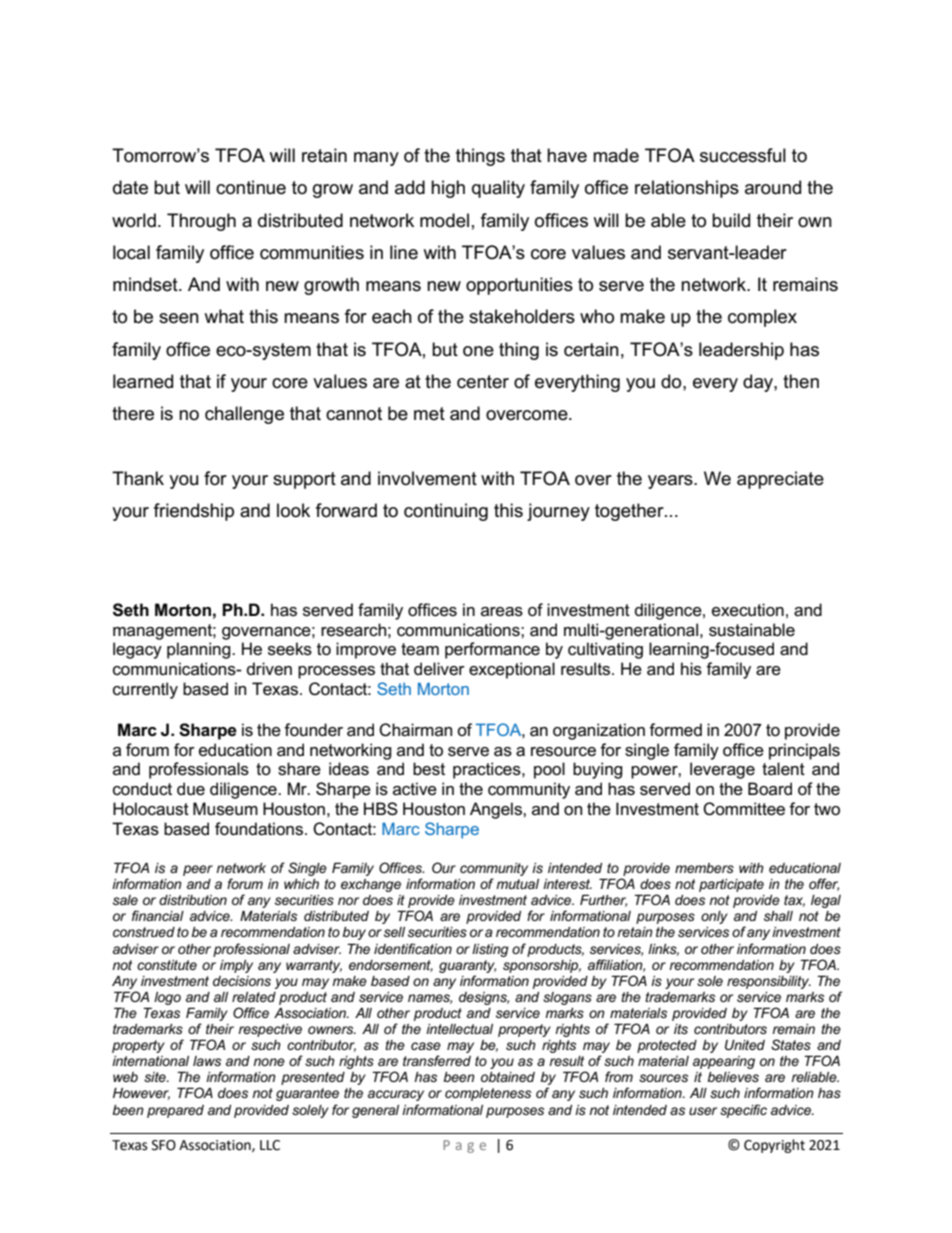  I want to click on continue, so click(251, 187).
